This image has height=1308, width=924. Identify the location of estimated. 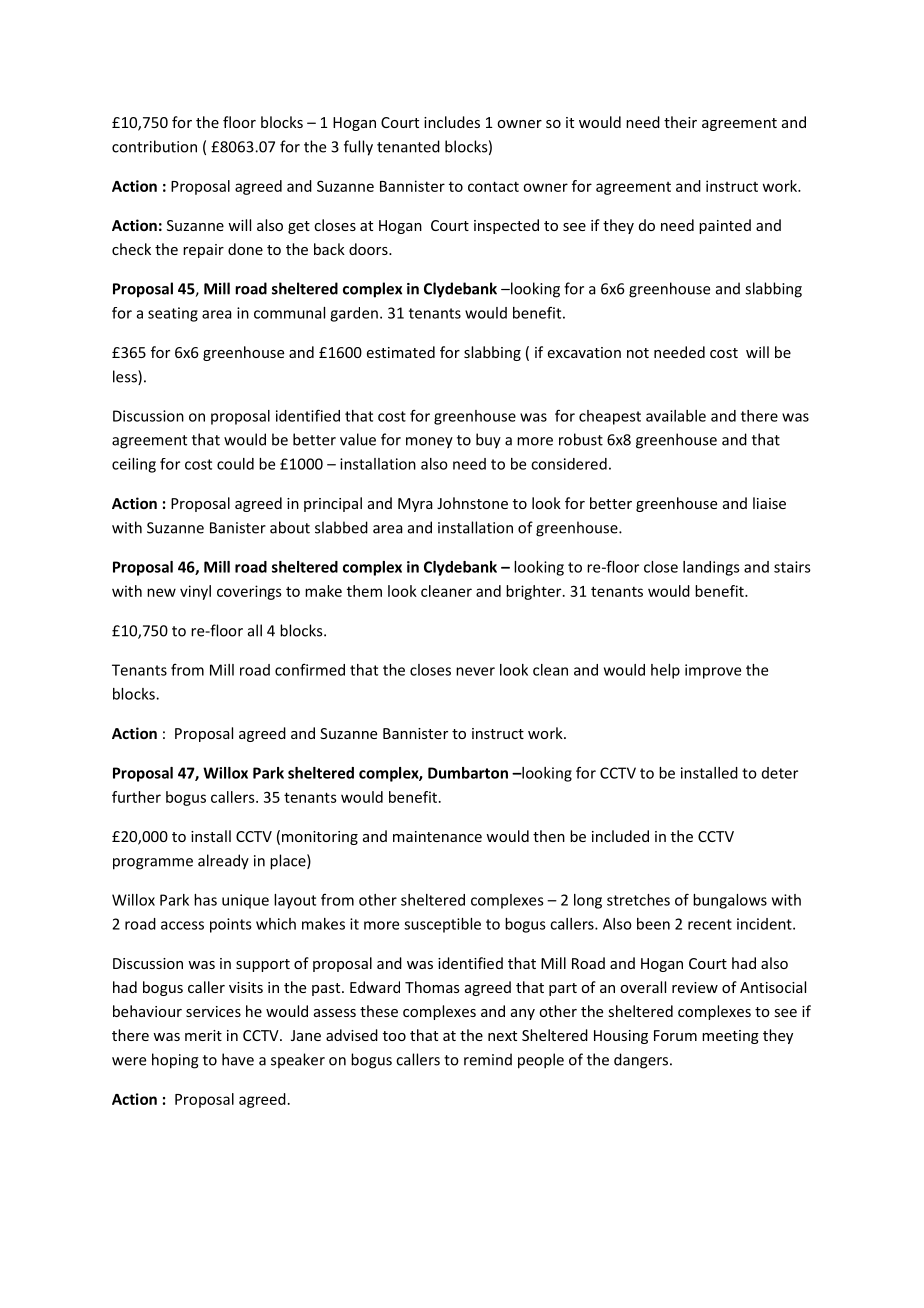
(401, 352).
